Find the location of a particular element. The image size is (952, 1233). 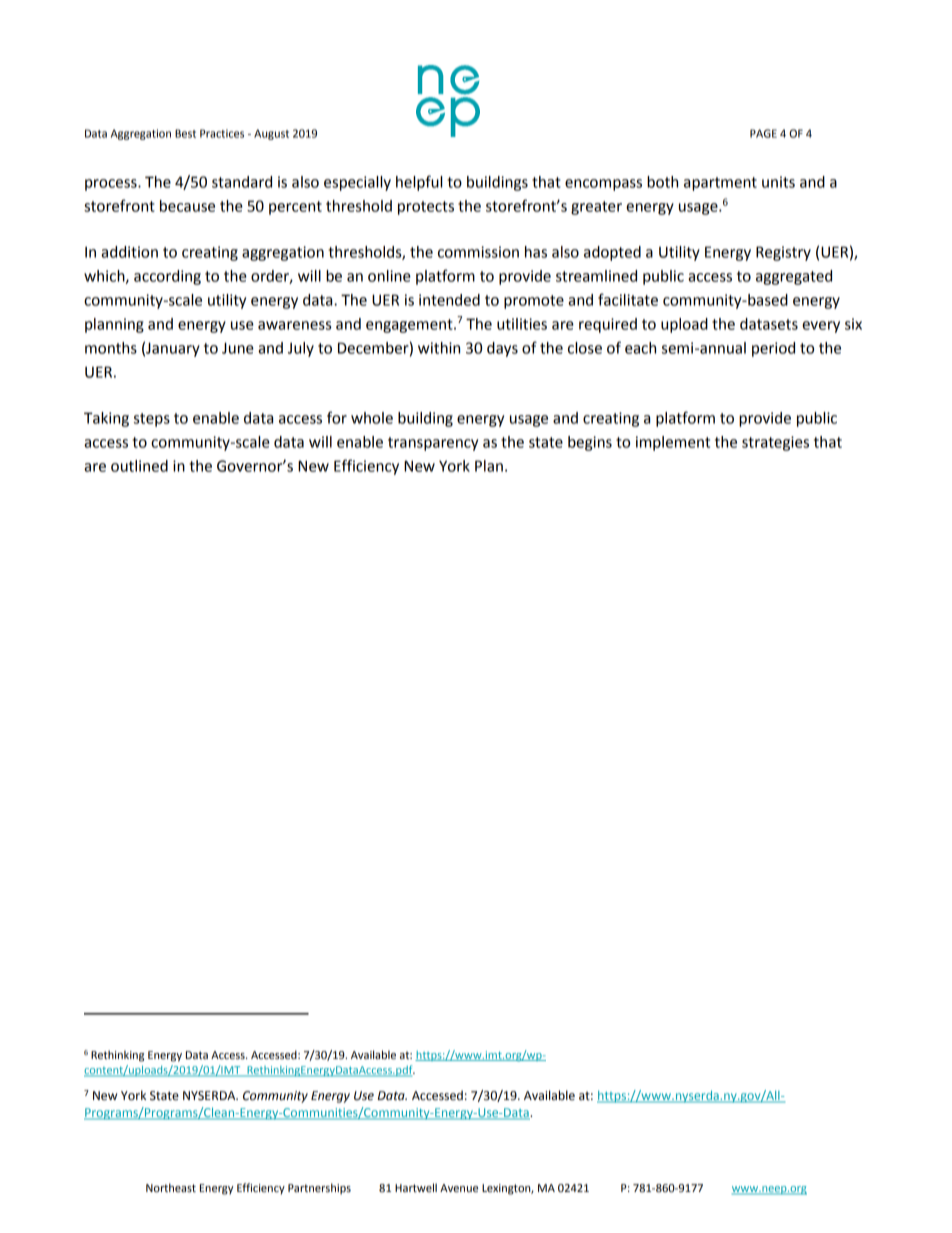

units is located at coordinates (778, 182).
